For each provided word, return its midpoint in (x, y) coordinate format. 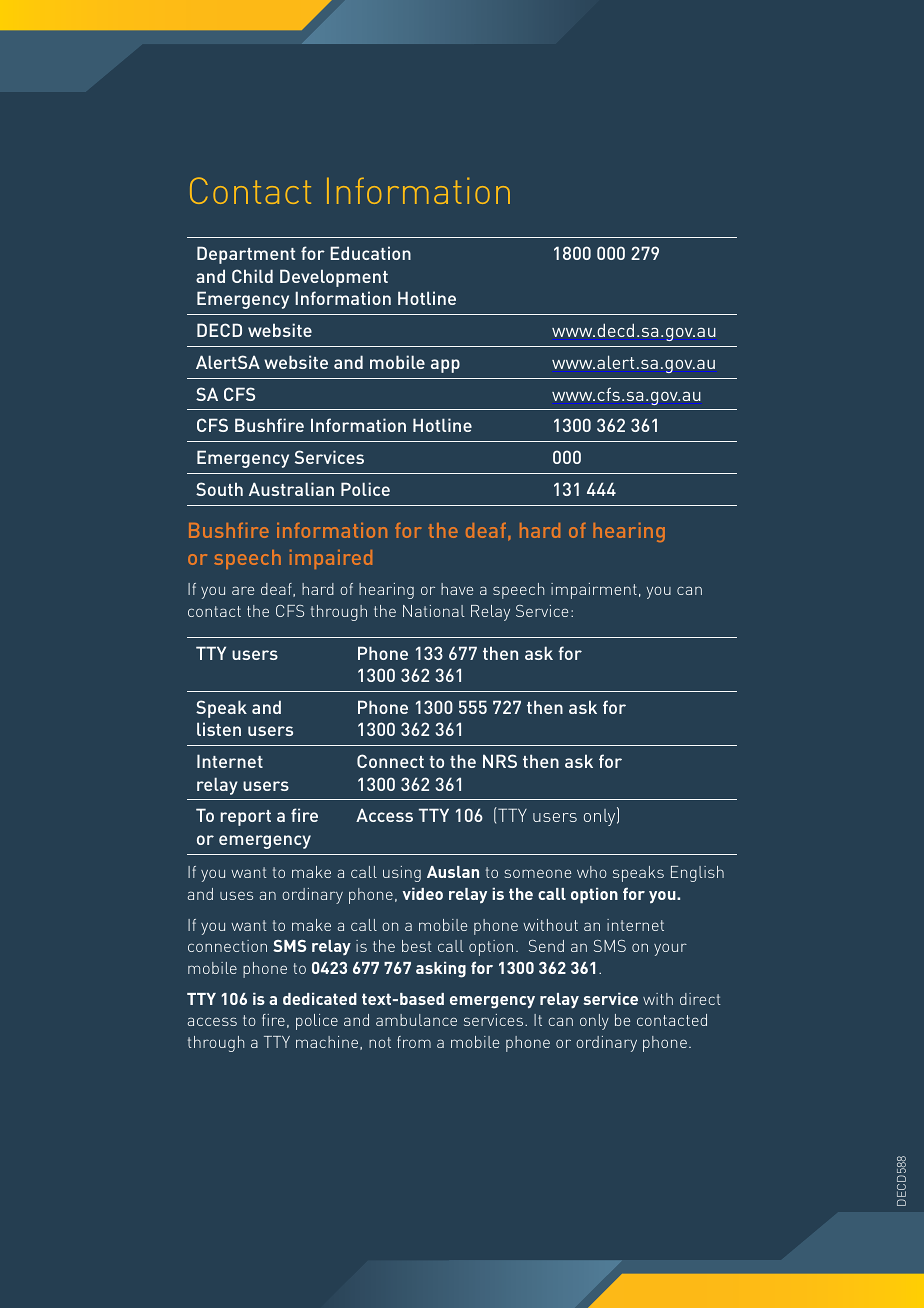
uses (236, 895)
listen (219, 729)
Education (370, 253)
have (457, 589)
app (445, 366)
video (423, 894)
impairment (594, 591)
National (434, 611)
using (402, 874)
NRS (500, 761)
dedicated (320, 999)
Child (252, 276)
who (591, 872)
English (697, 874)
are (243, 590)
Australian (291, 489)
